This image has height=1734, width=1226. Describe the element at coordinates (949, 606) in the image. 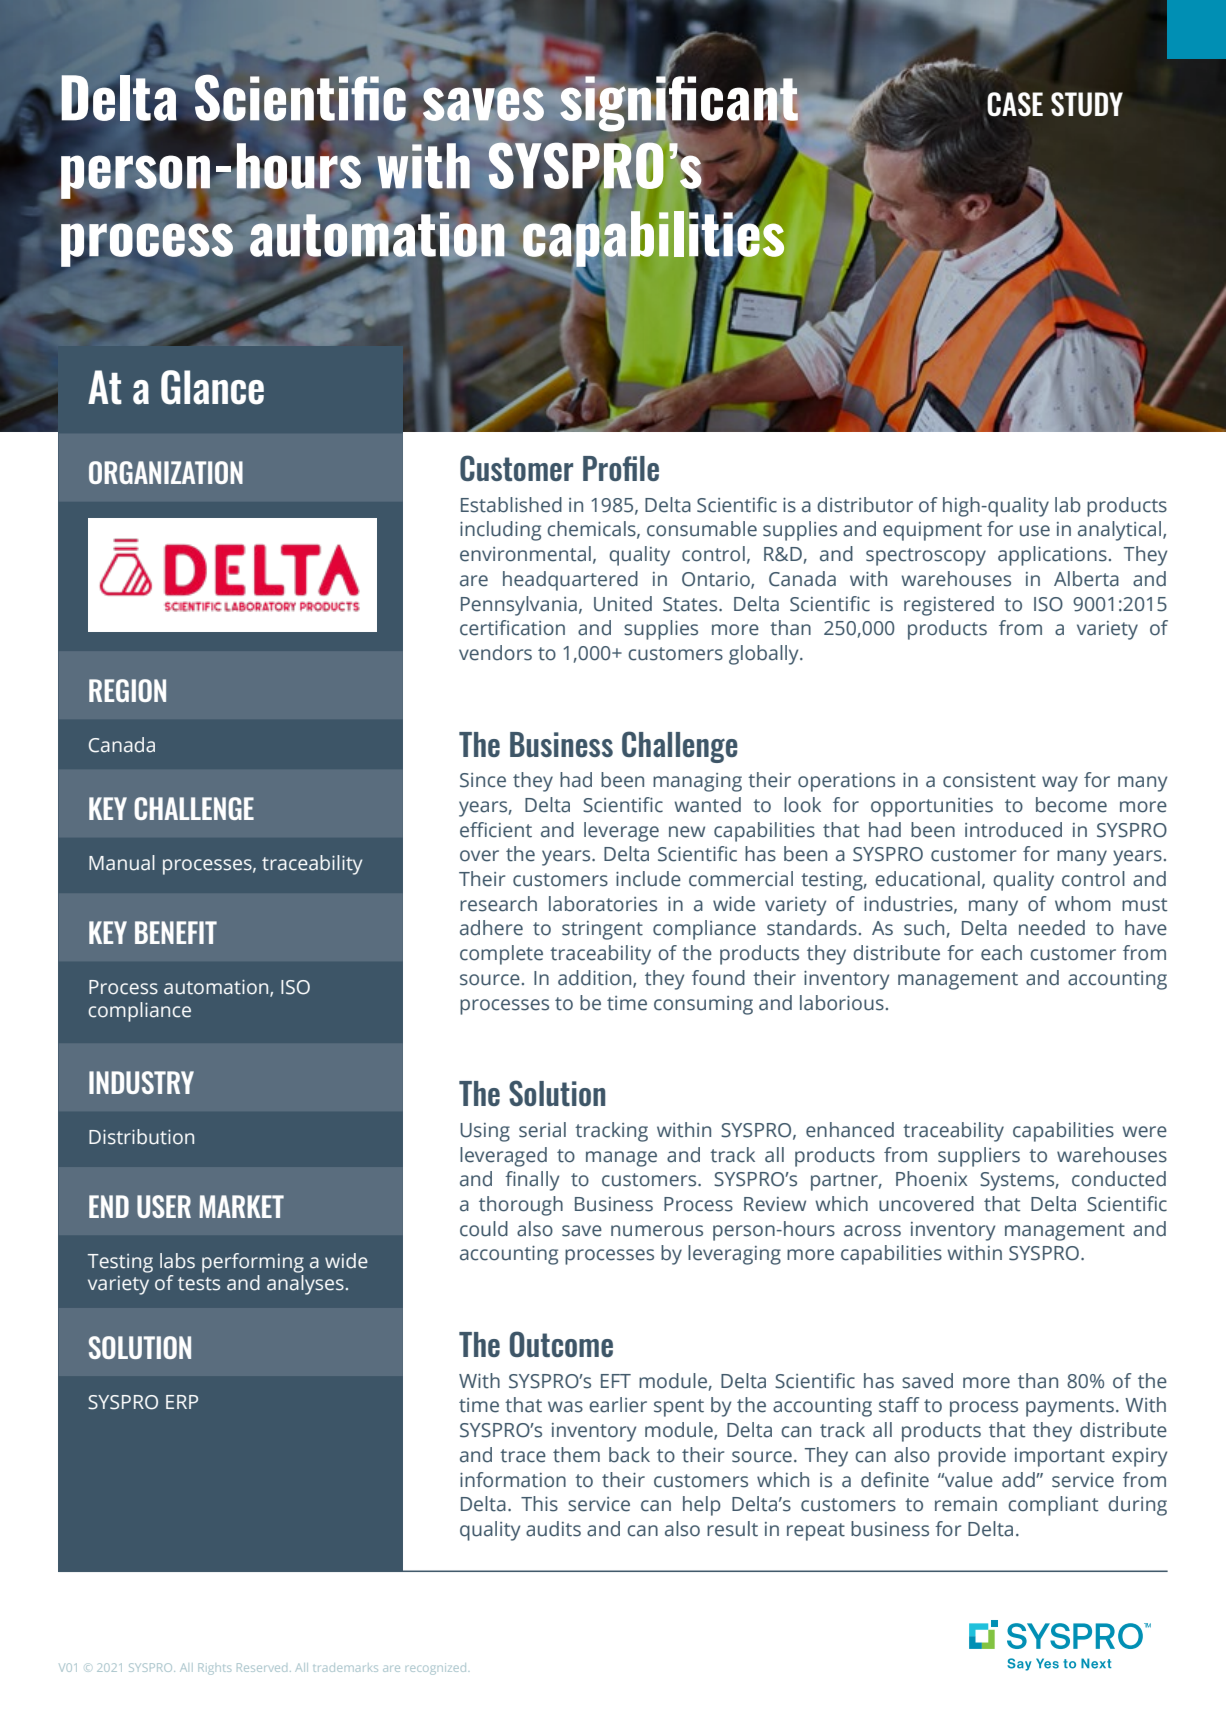

I see `registered` at that location.
